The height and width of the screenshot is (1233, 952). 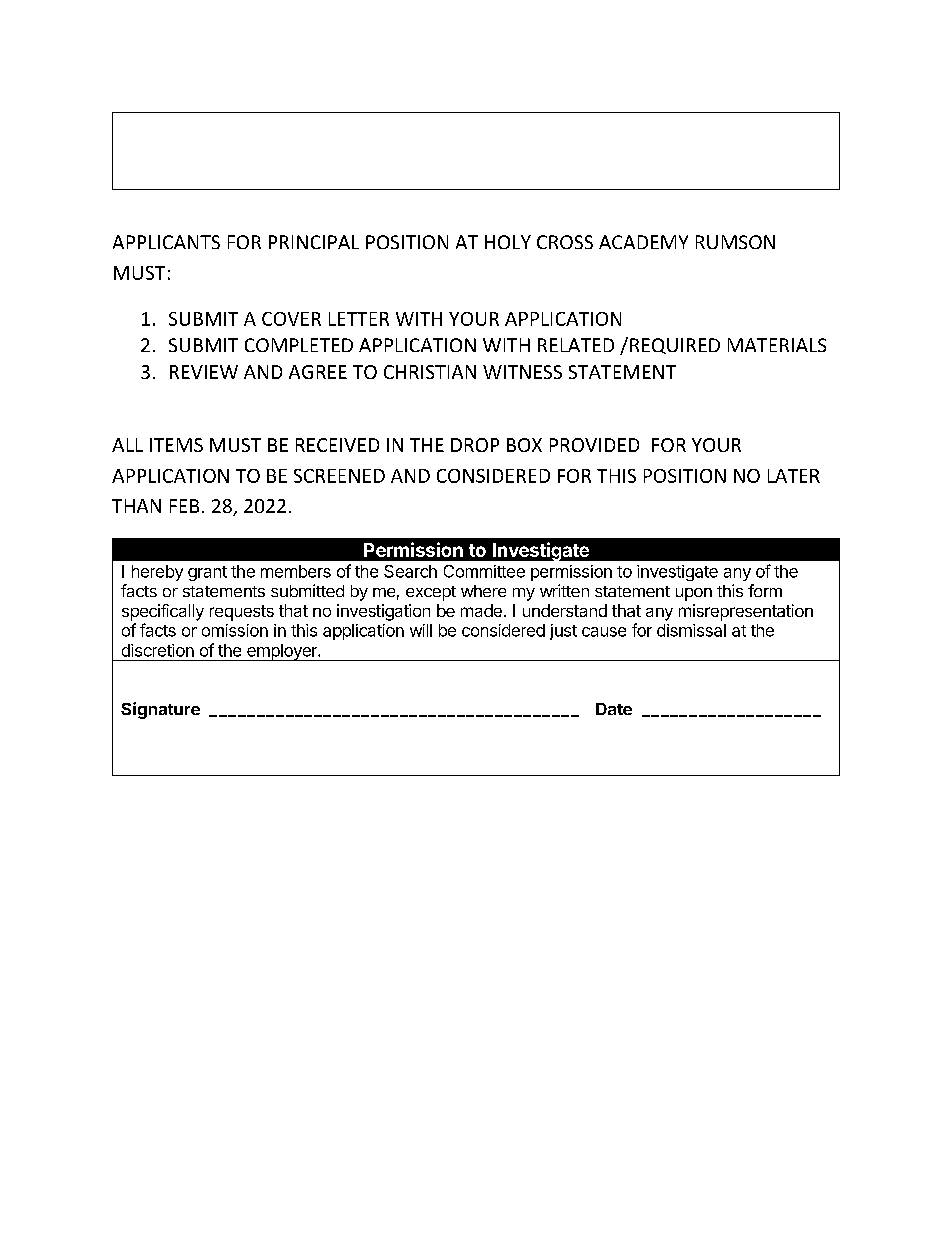 I want to click on dismissal, so click(x=691, y=630).
